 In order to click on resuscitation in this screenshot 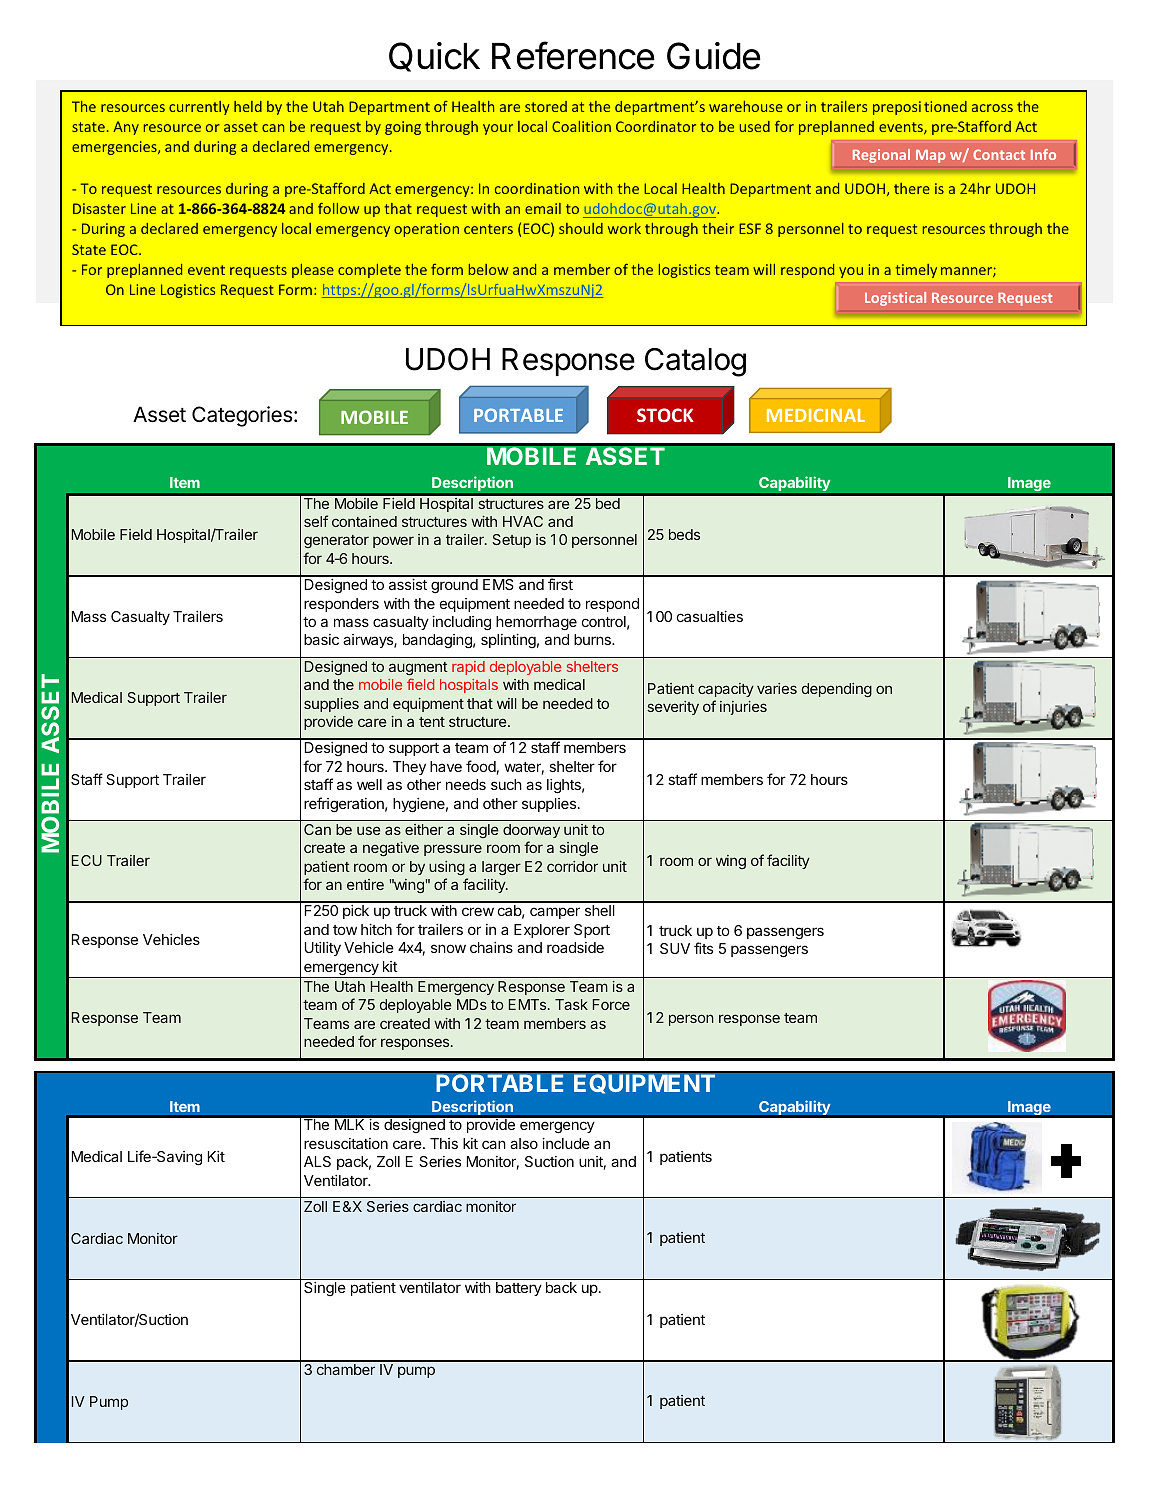, I will do `click(346, 1143)`.
